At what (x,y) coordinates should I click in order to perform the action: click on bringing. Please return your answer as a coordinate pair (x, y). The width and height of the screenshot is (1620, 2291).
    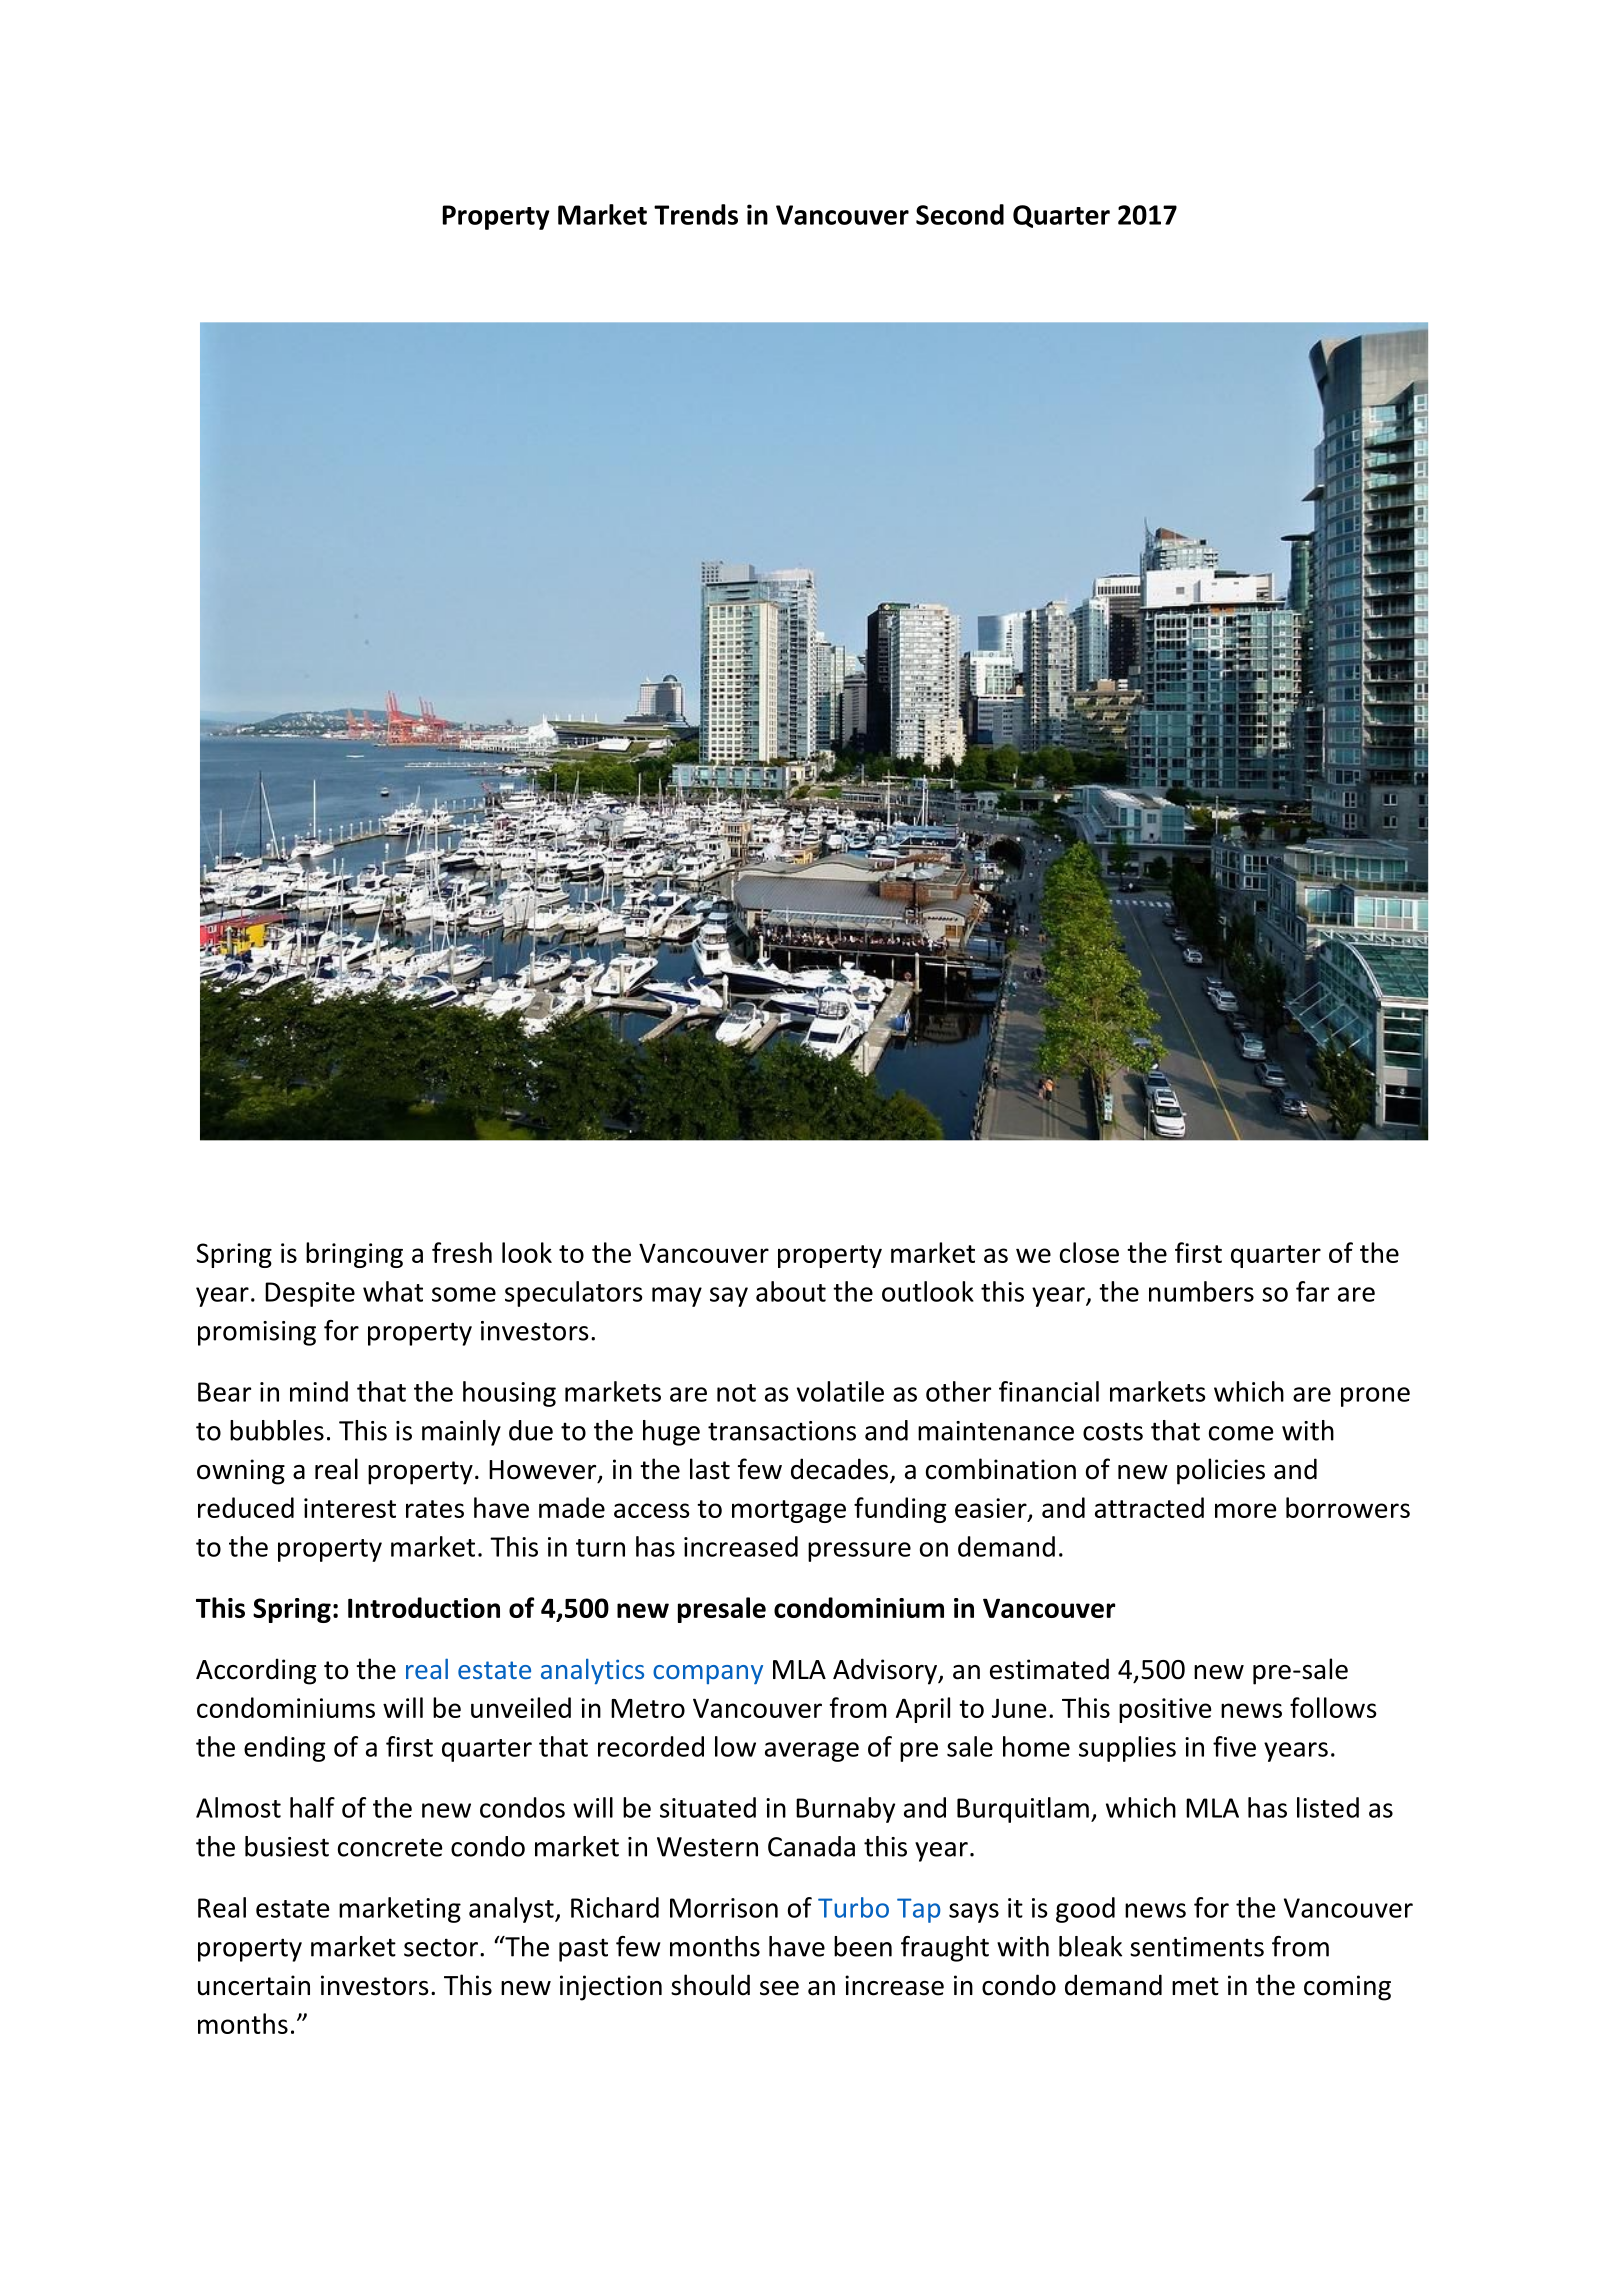
    Looking at the image, I should click on (354, 1255).
